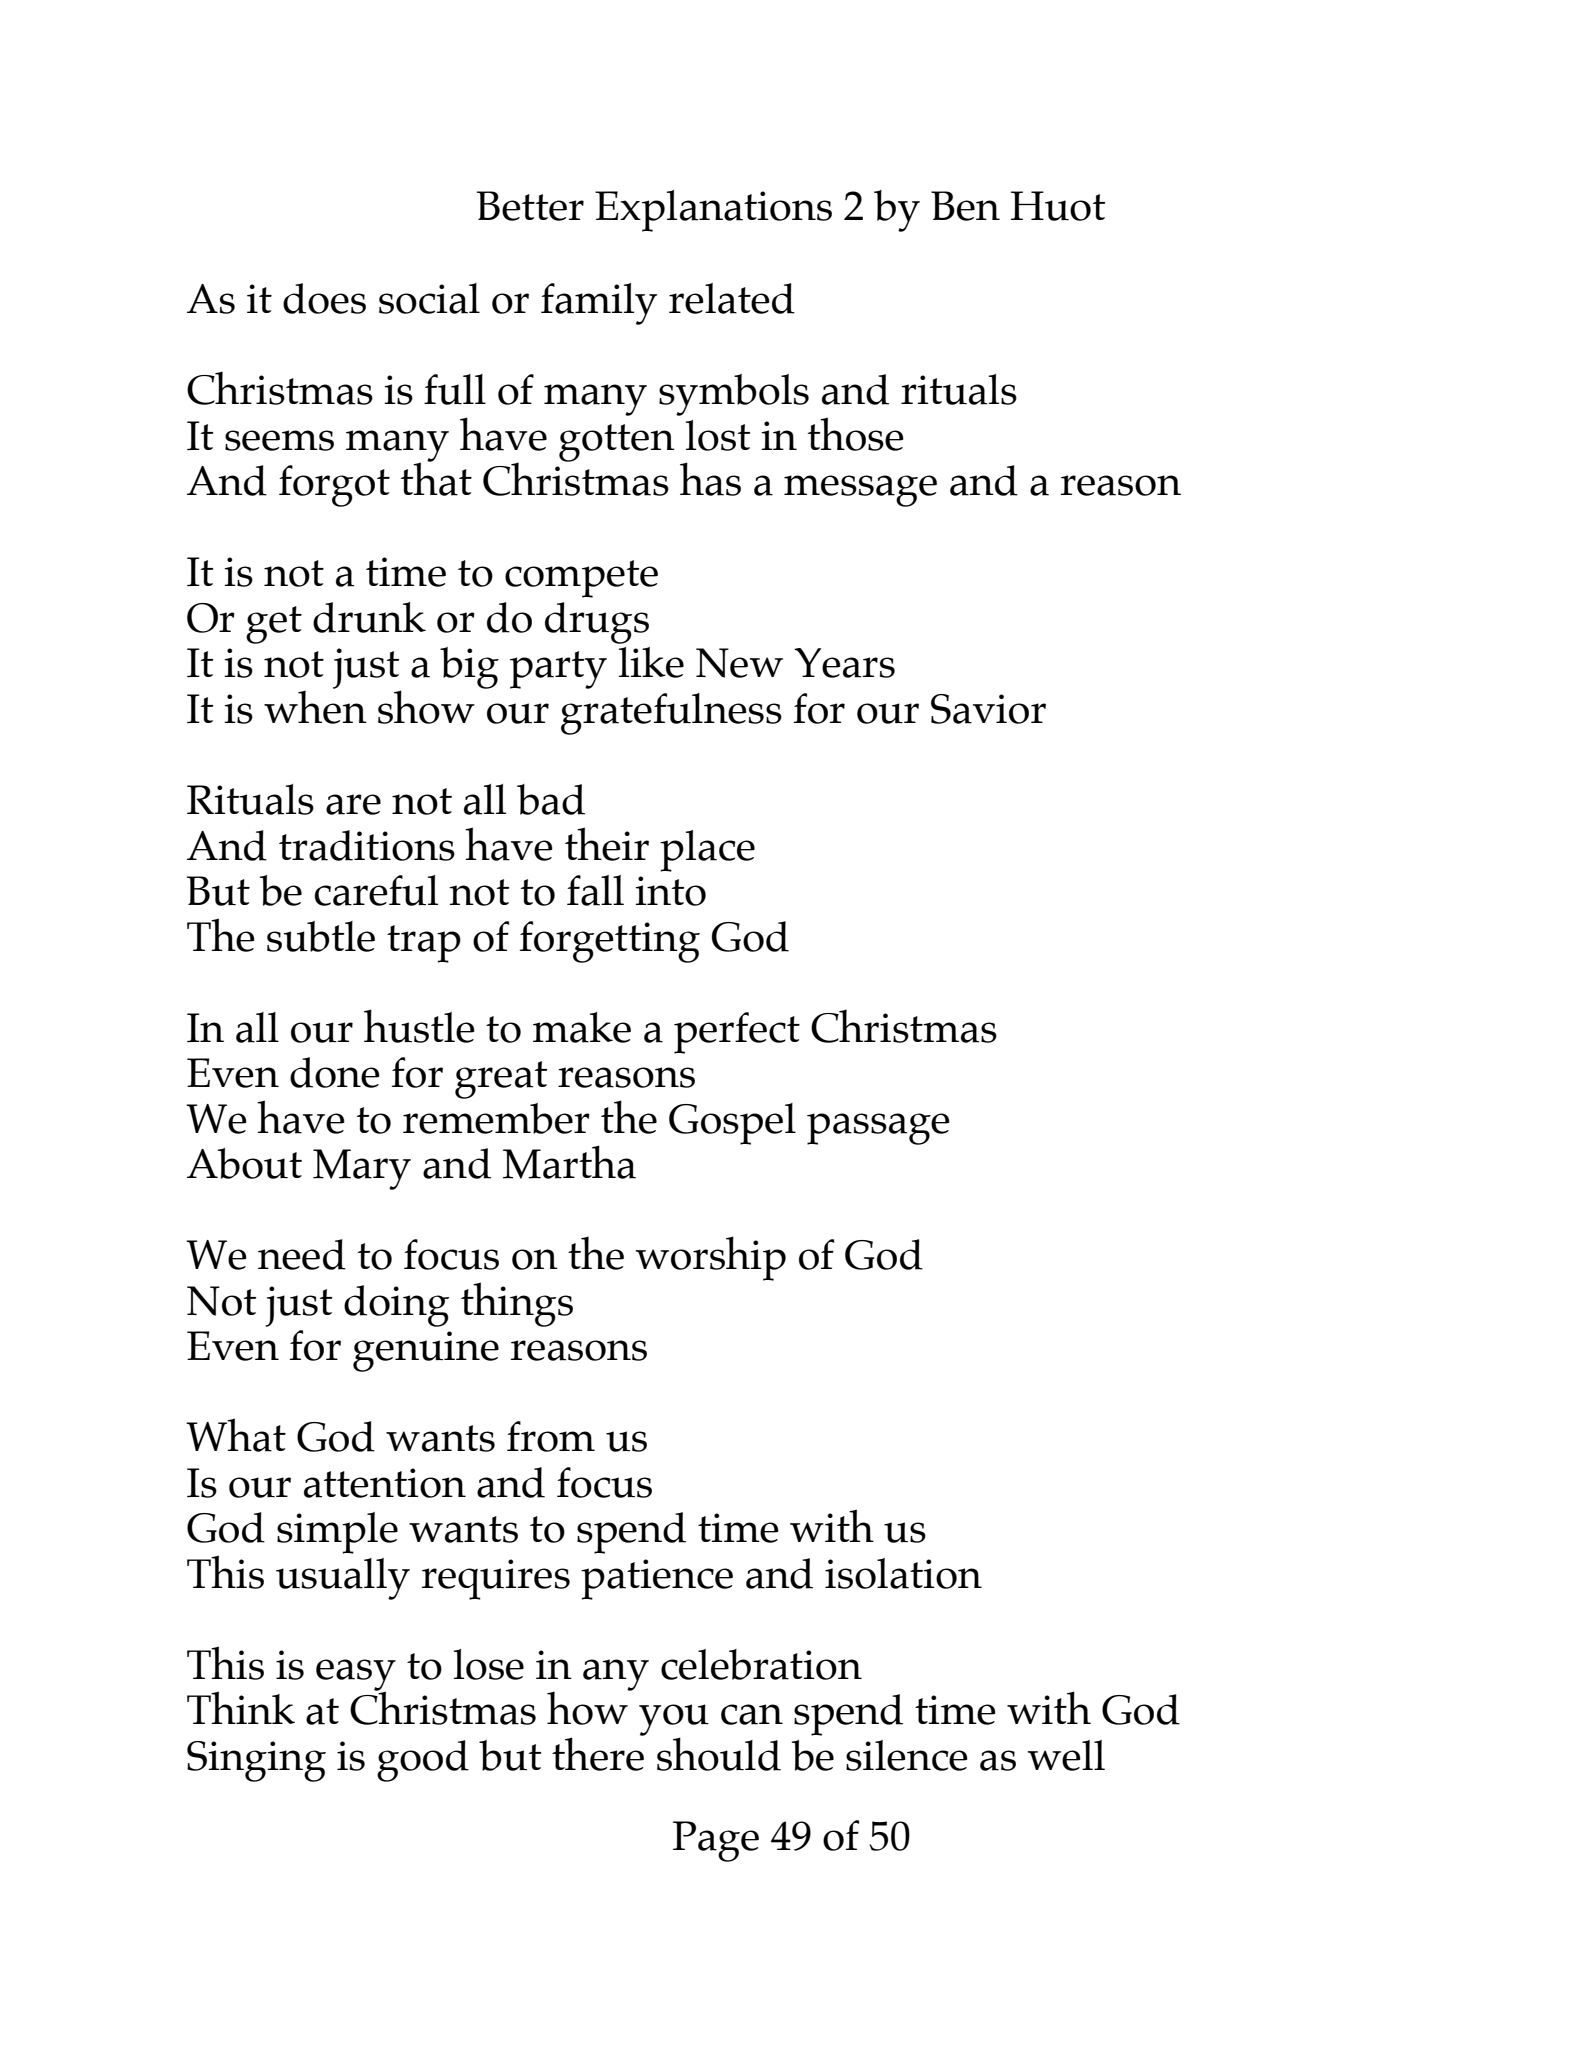 The width and height of the document is (1582, 2048). I want to click on there, so click(598, 1753).
